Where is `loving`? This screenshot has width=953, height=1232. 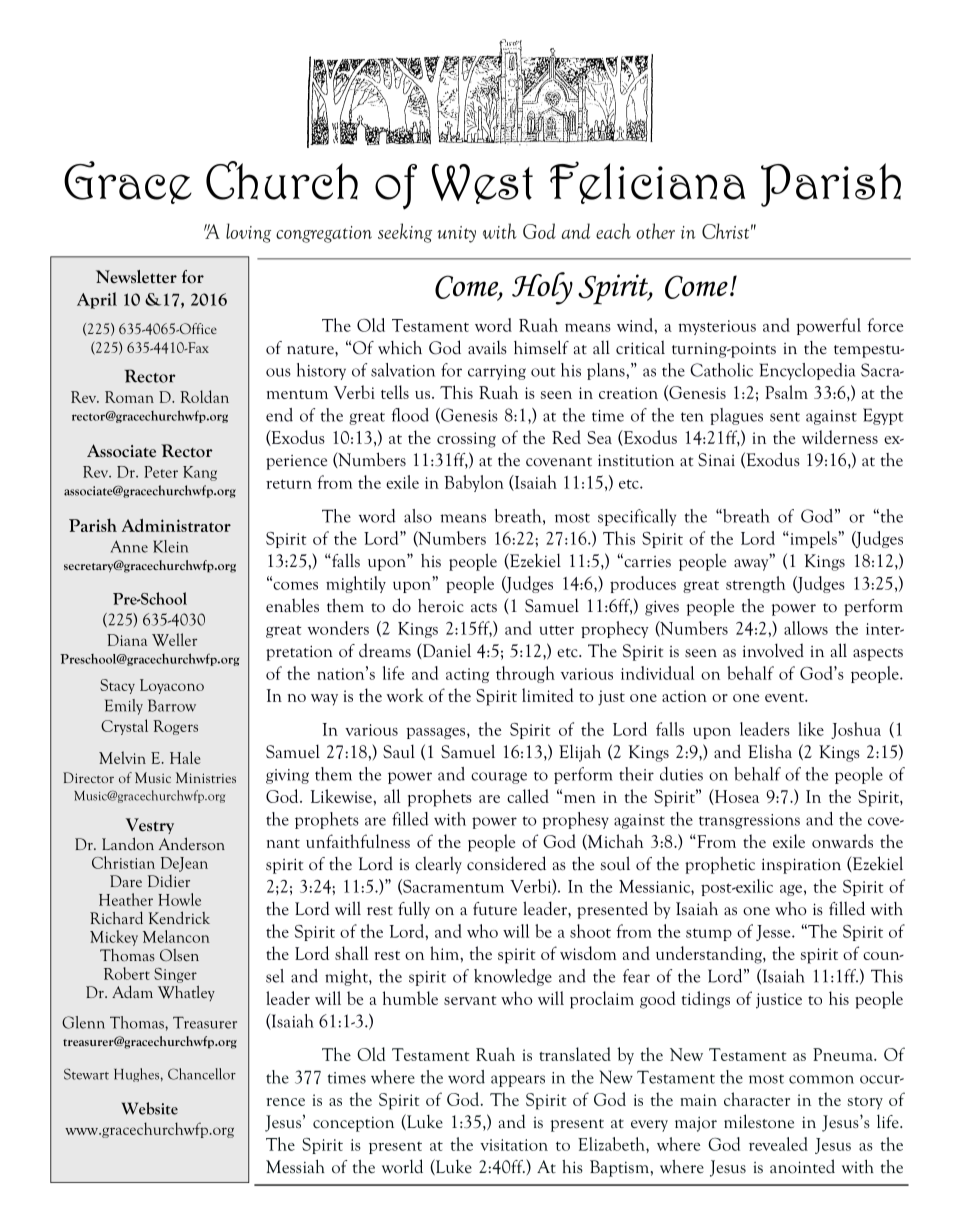 loving is located at coordinates (248, 233).
